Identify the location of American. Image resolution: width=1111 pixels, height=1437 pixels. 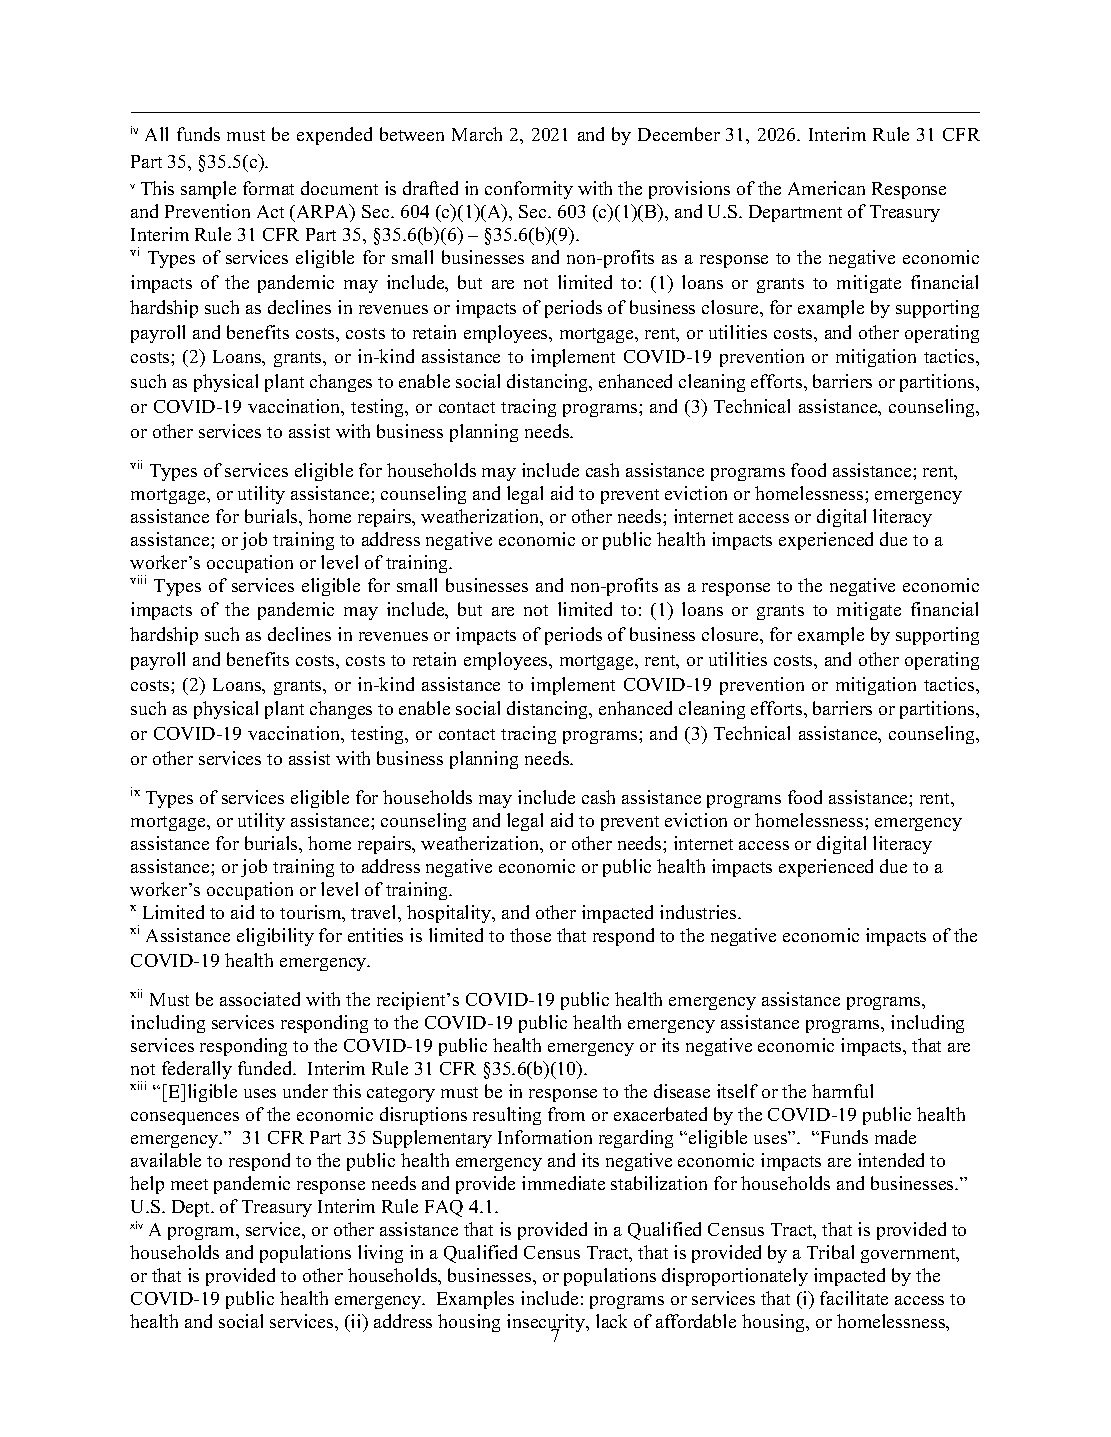
(826, 188).
